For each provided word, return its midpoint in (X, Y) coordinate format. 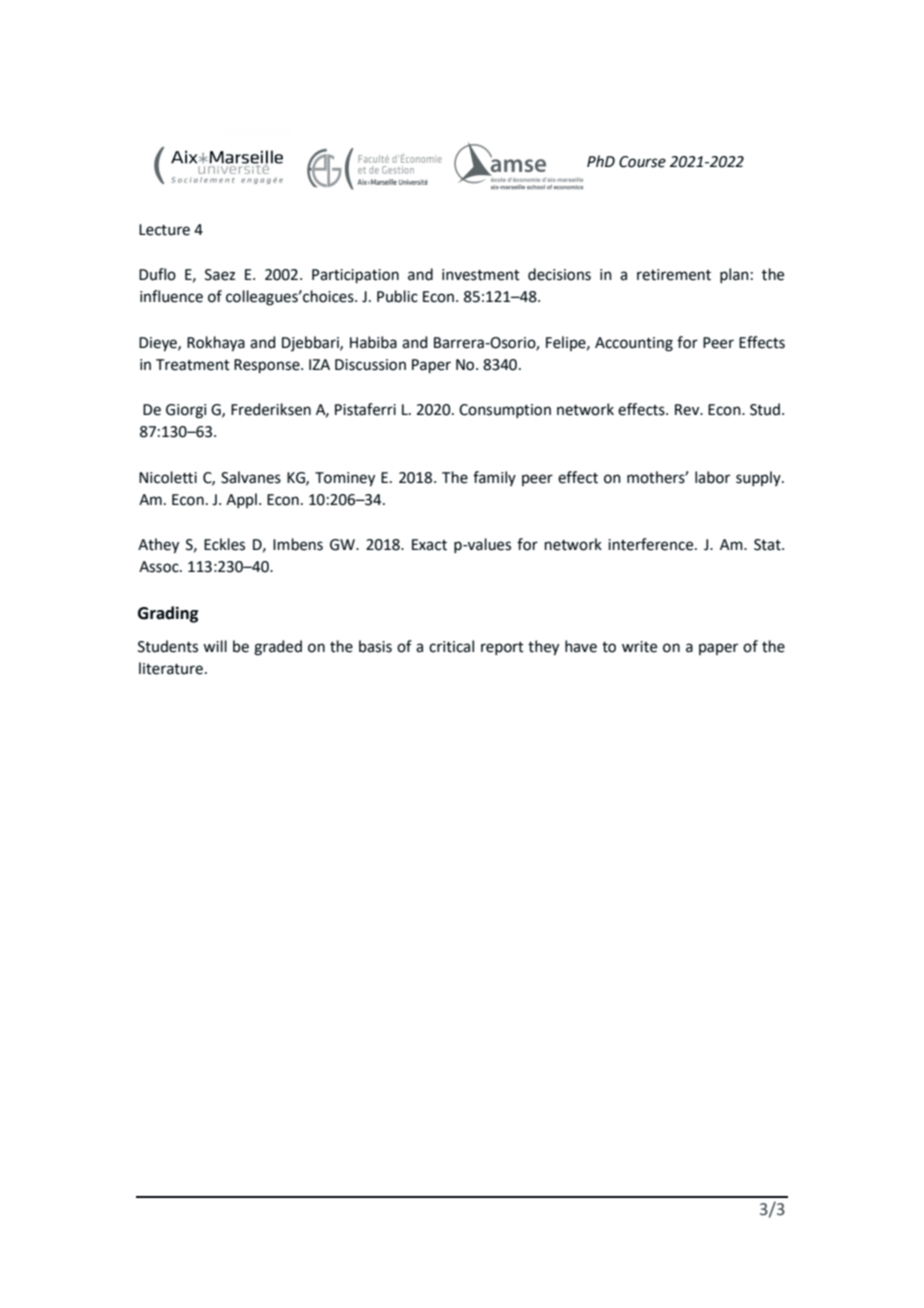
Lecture (164, 230)
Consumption (505, 411)
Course (642, 162)
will (215, 646)
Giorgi (186, 411)
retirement (674, 275)
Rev (688, 410)
